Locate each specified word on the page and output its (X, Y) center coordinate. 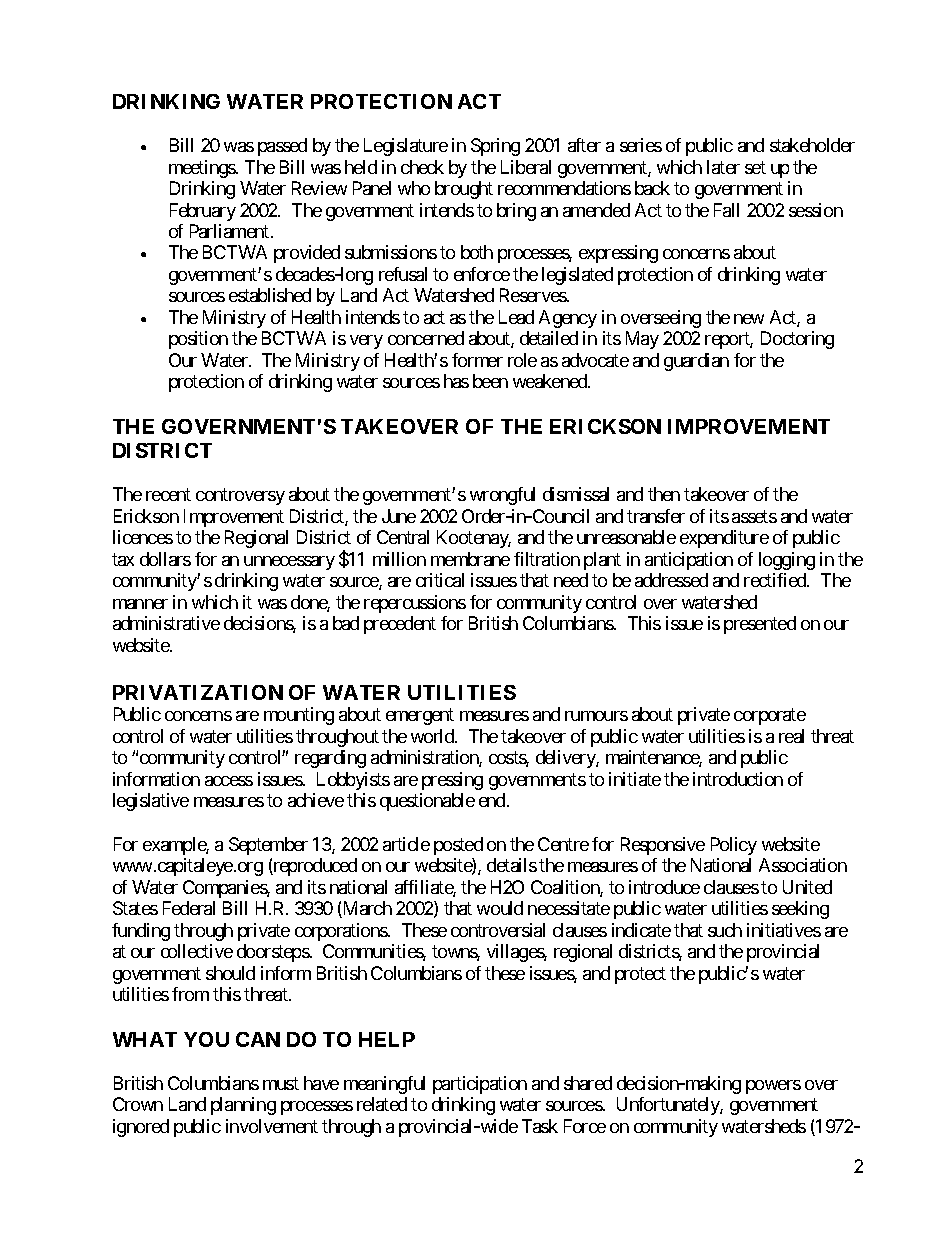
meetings (203, 169)
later (723, 167)
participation (480, 1085)
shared (588, 1083)
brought (464, 190)
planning (243, 1106)
